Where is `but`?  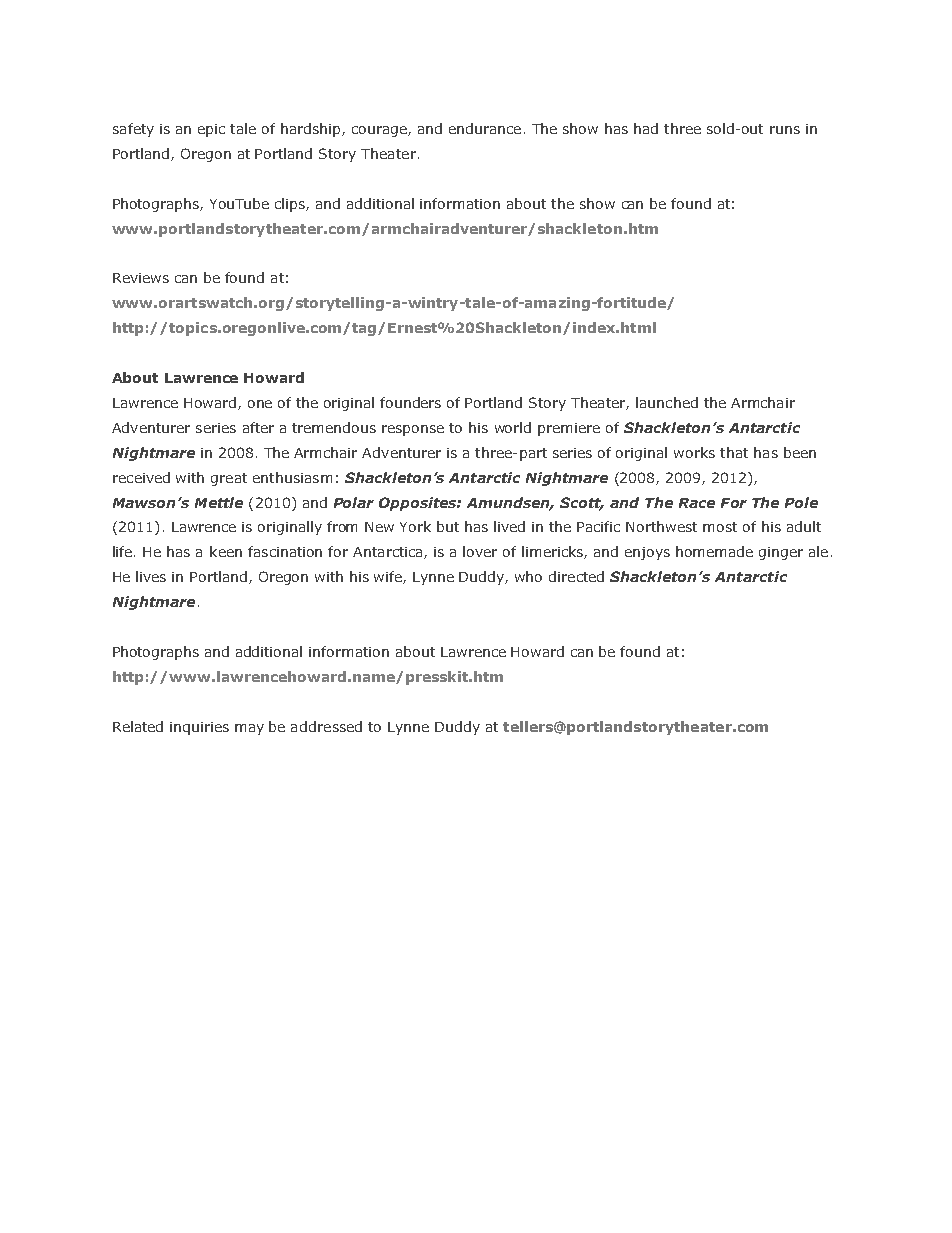 but is located at coordinates (448, 526).
